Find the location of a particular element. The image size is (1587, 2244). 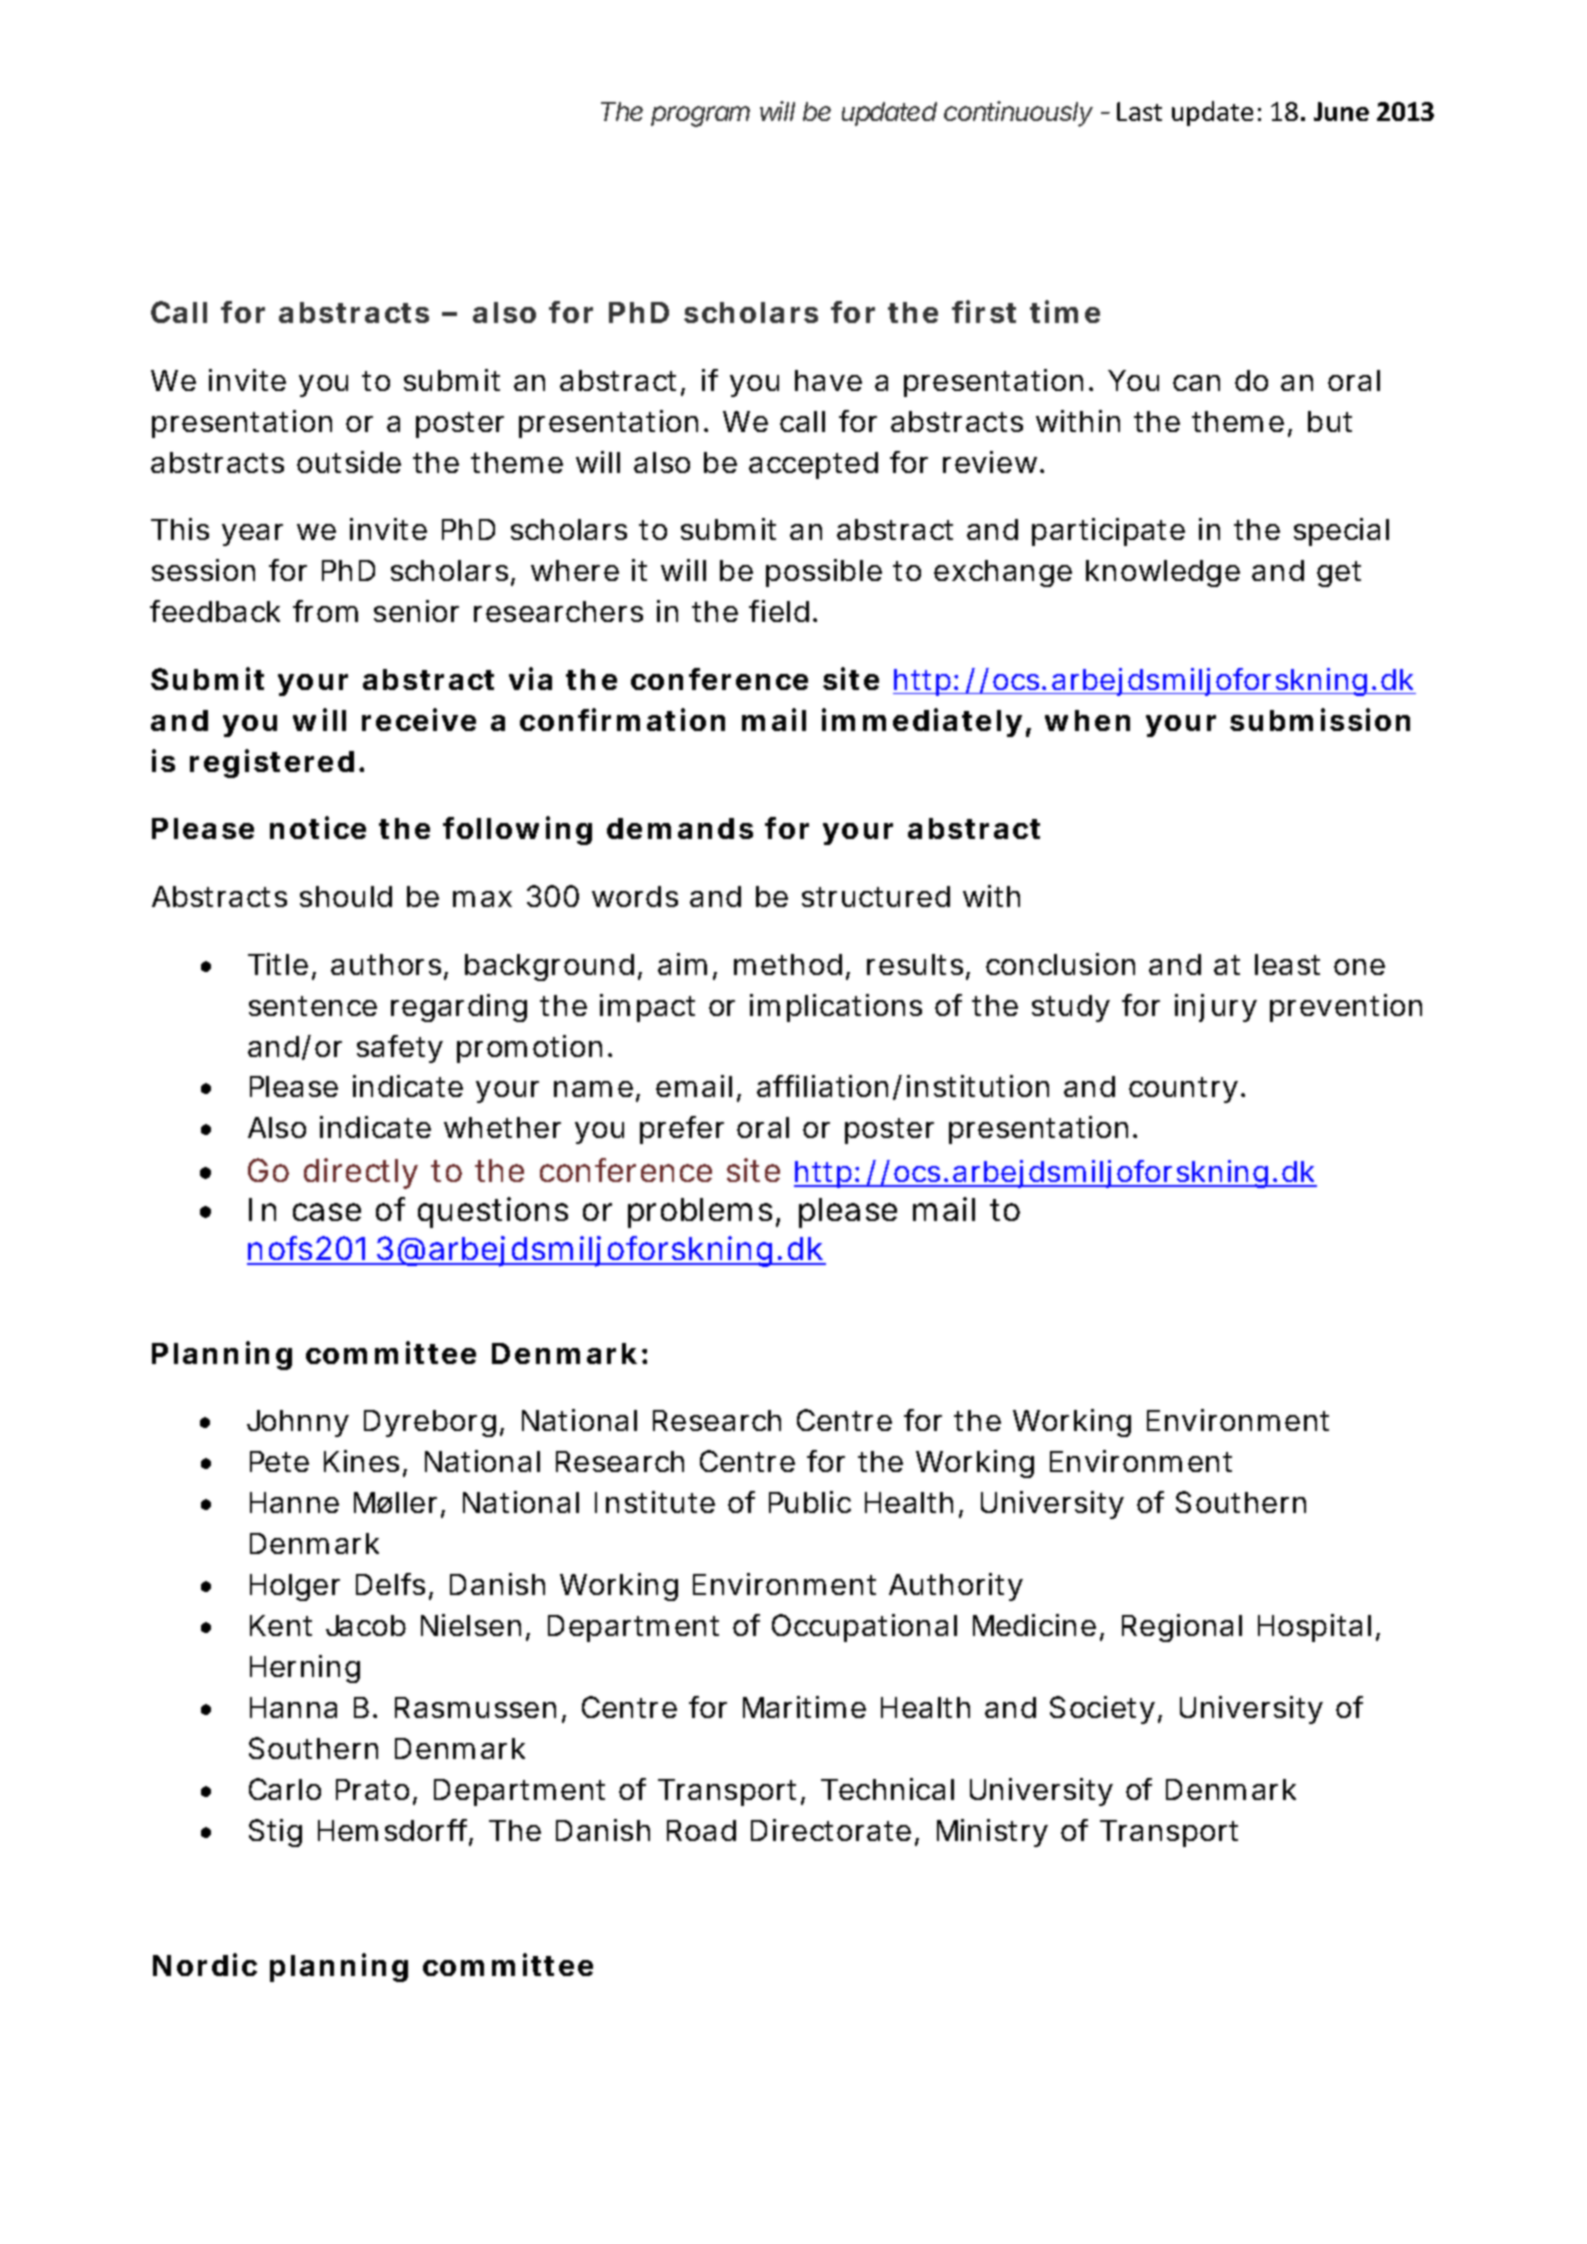

submission is located at coordinates (1320, 719).
